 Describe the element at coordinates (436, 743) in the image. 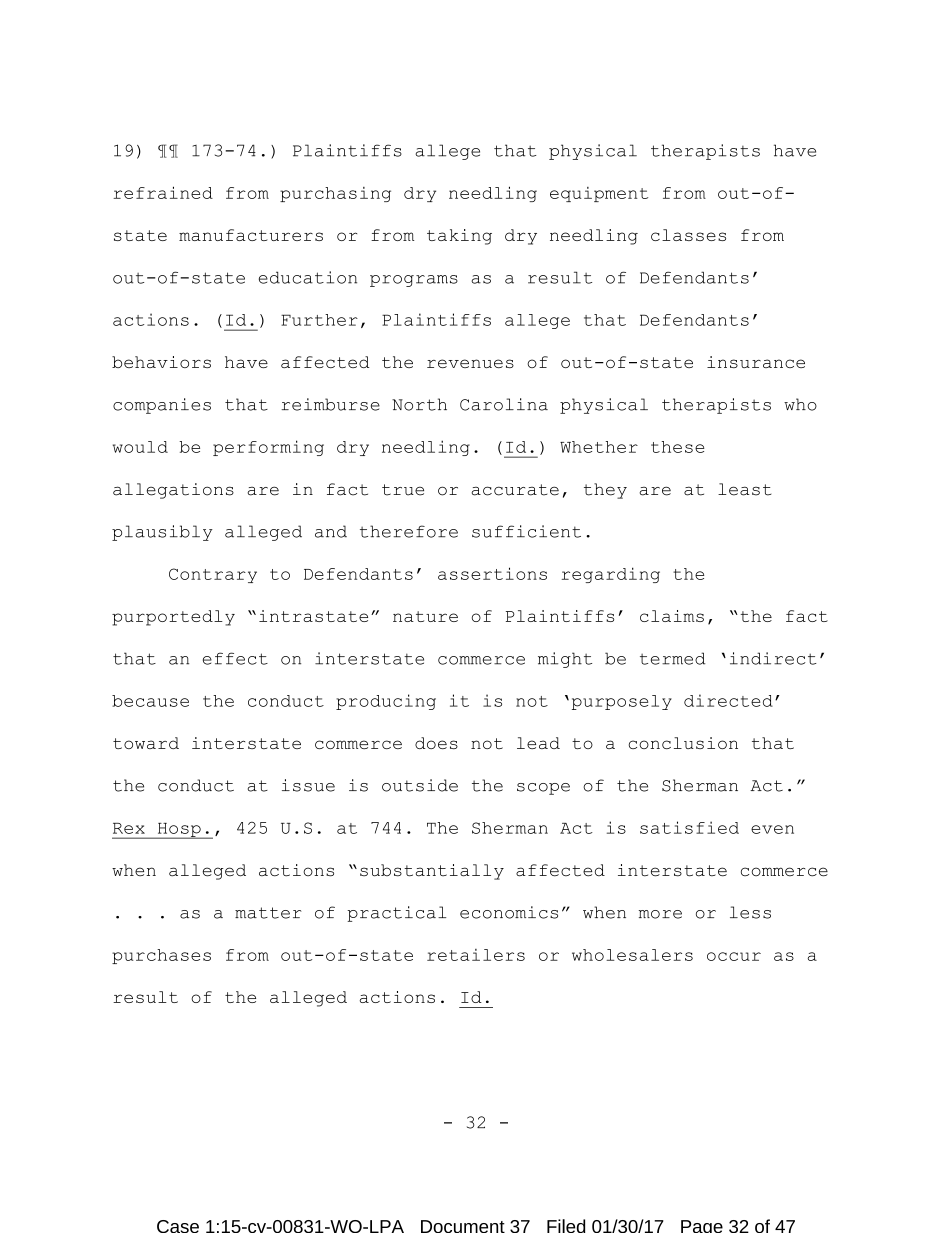

I see `does` at that location.
